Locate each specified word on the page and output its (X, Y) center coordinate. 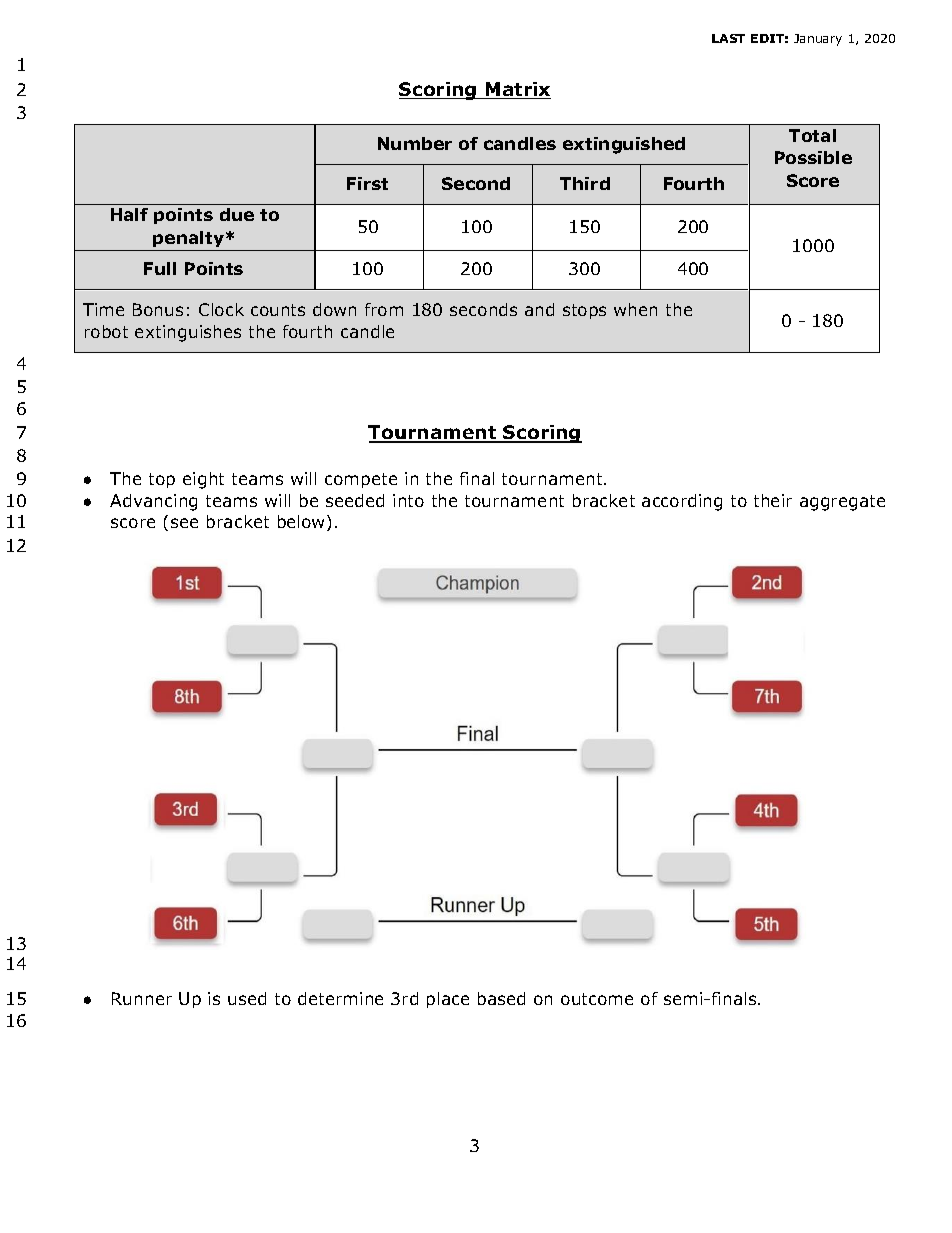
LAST (728, 38)
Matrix (517, 90)
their (773, 500)
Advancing (153, 502)
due (237, 214)
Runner (142, 998)
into (408, 500)
